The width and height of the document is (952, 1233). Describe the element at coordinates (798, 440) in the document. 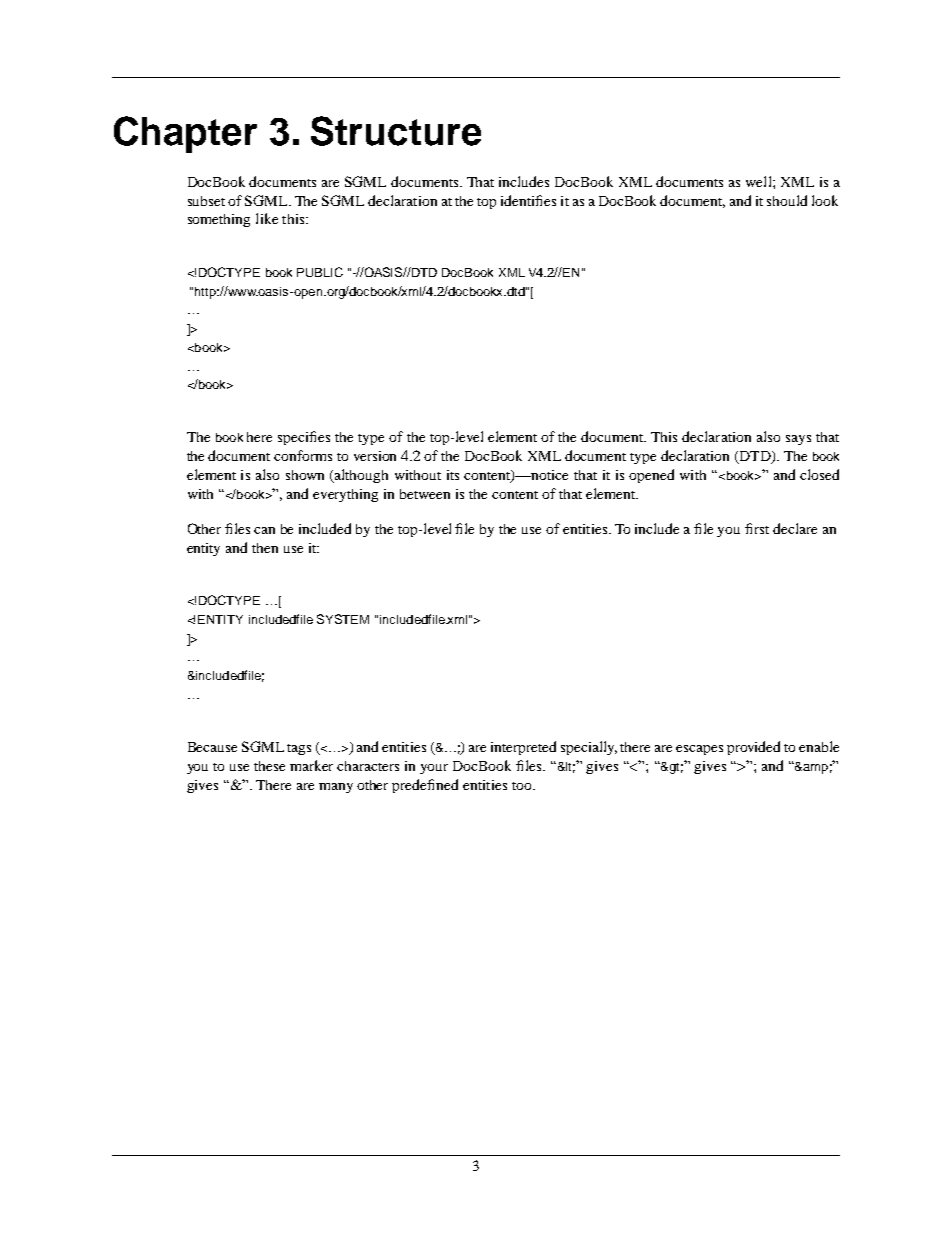

I see `says` at that location.
